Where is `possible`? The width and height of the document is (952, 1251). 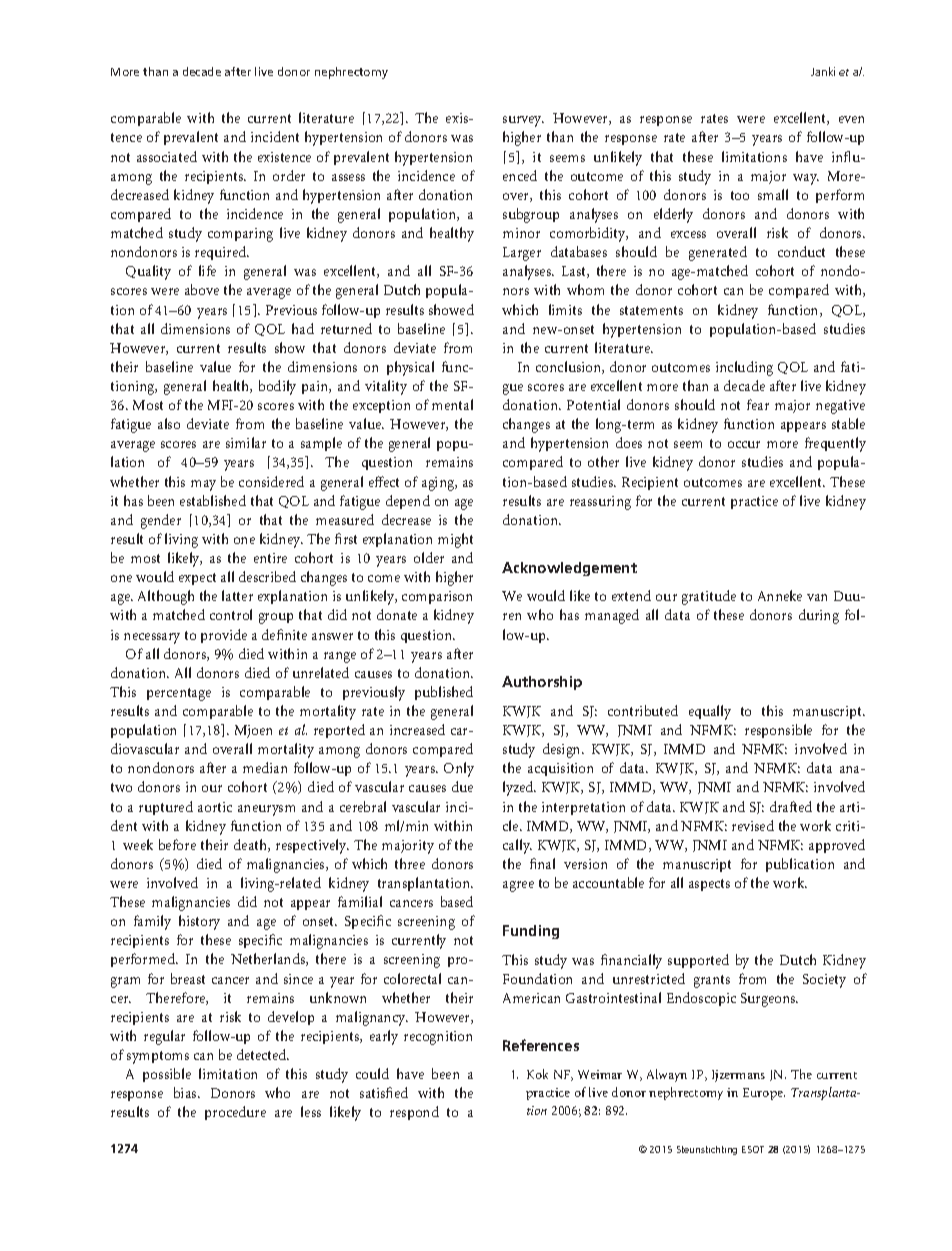 possible is located at coordinates (167, 1075).
